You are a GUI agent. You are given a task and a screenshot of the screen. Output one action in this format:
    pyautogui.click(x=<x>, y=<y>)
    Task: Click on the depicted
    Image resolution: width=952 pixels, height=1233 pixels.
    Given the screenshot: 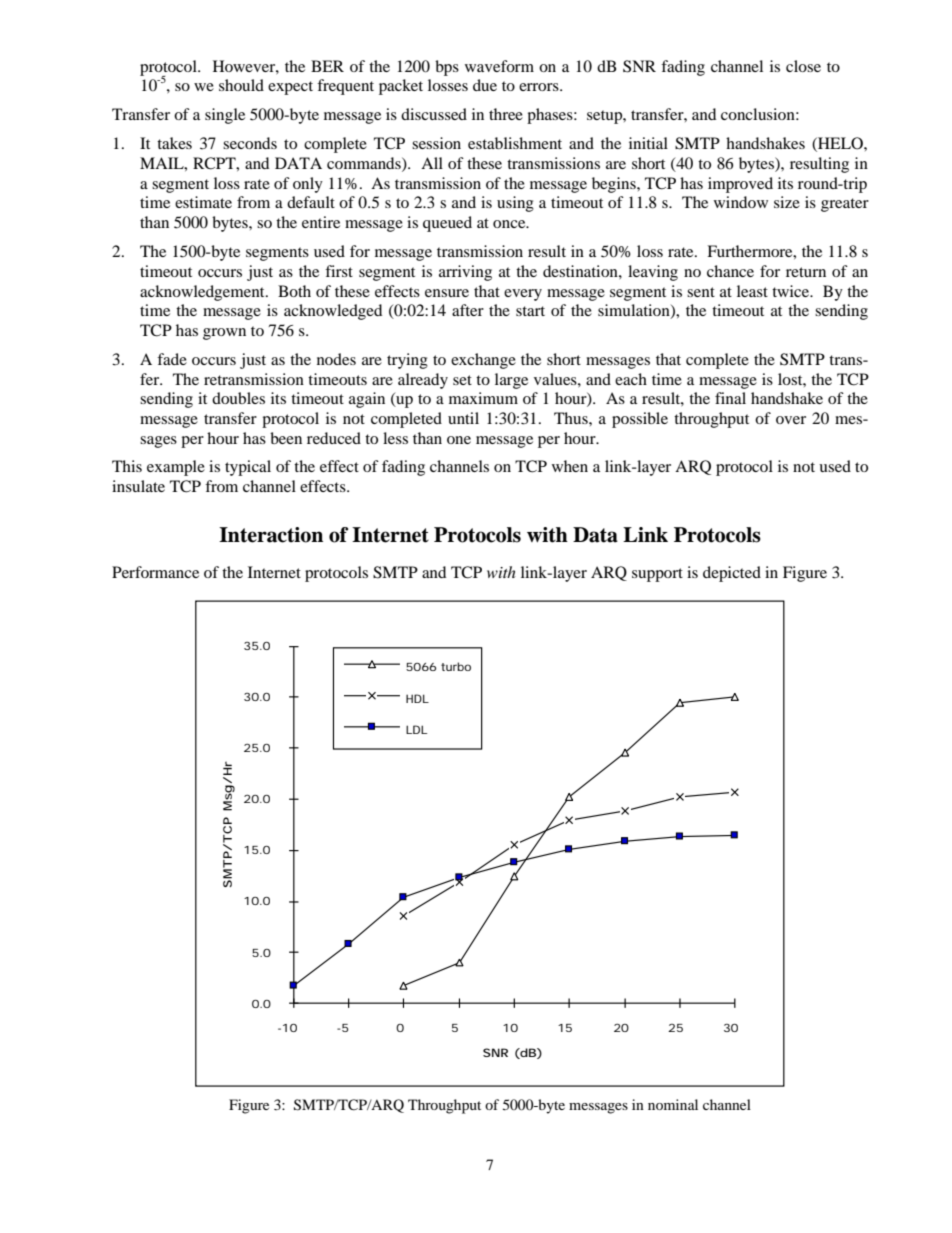 What is the action you would take?
    pyautogui.click(x=732, y=574)
